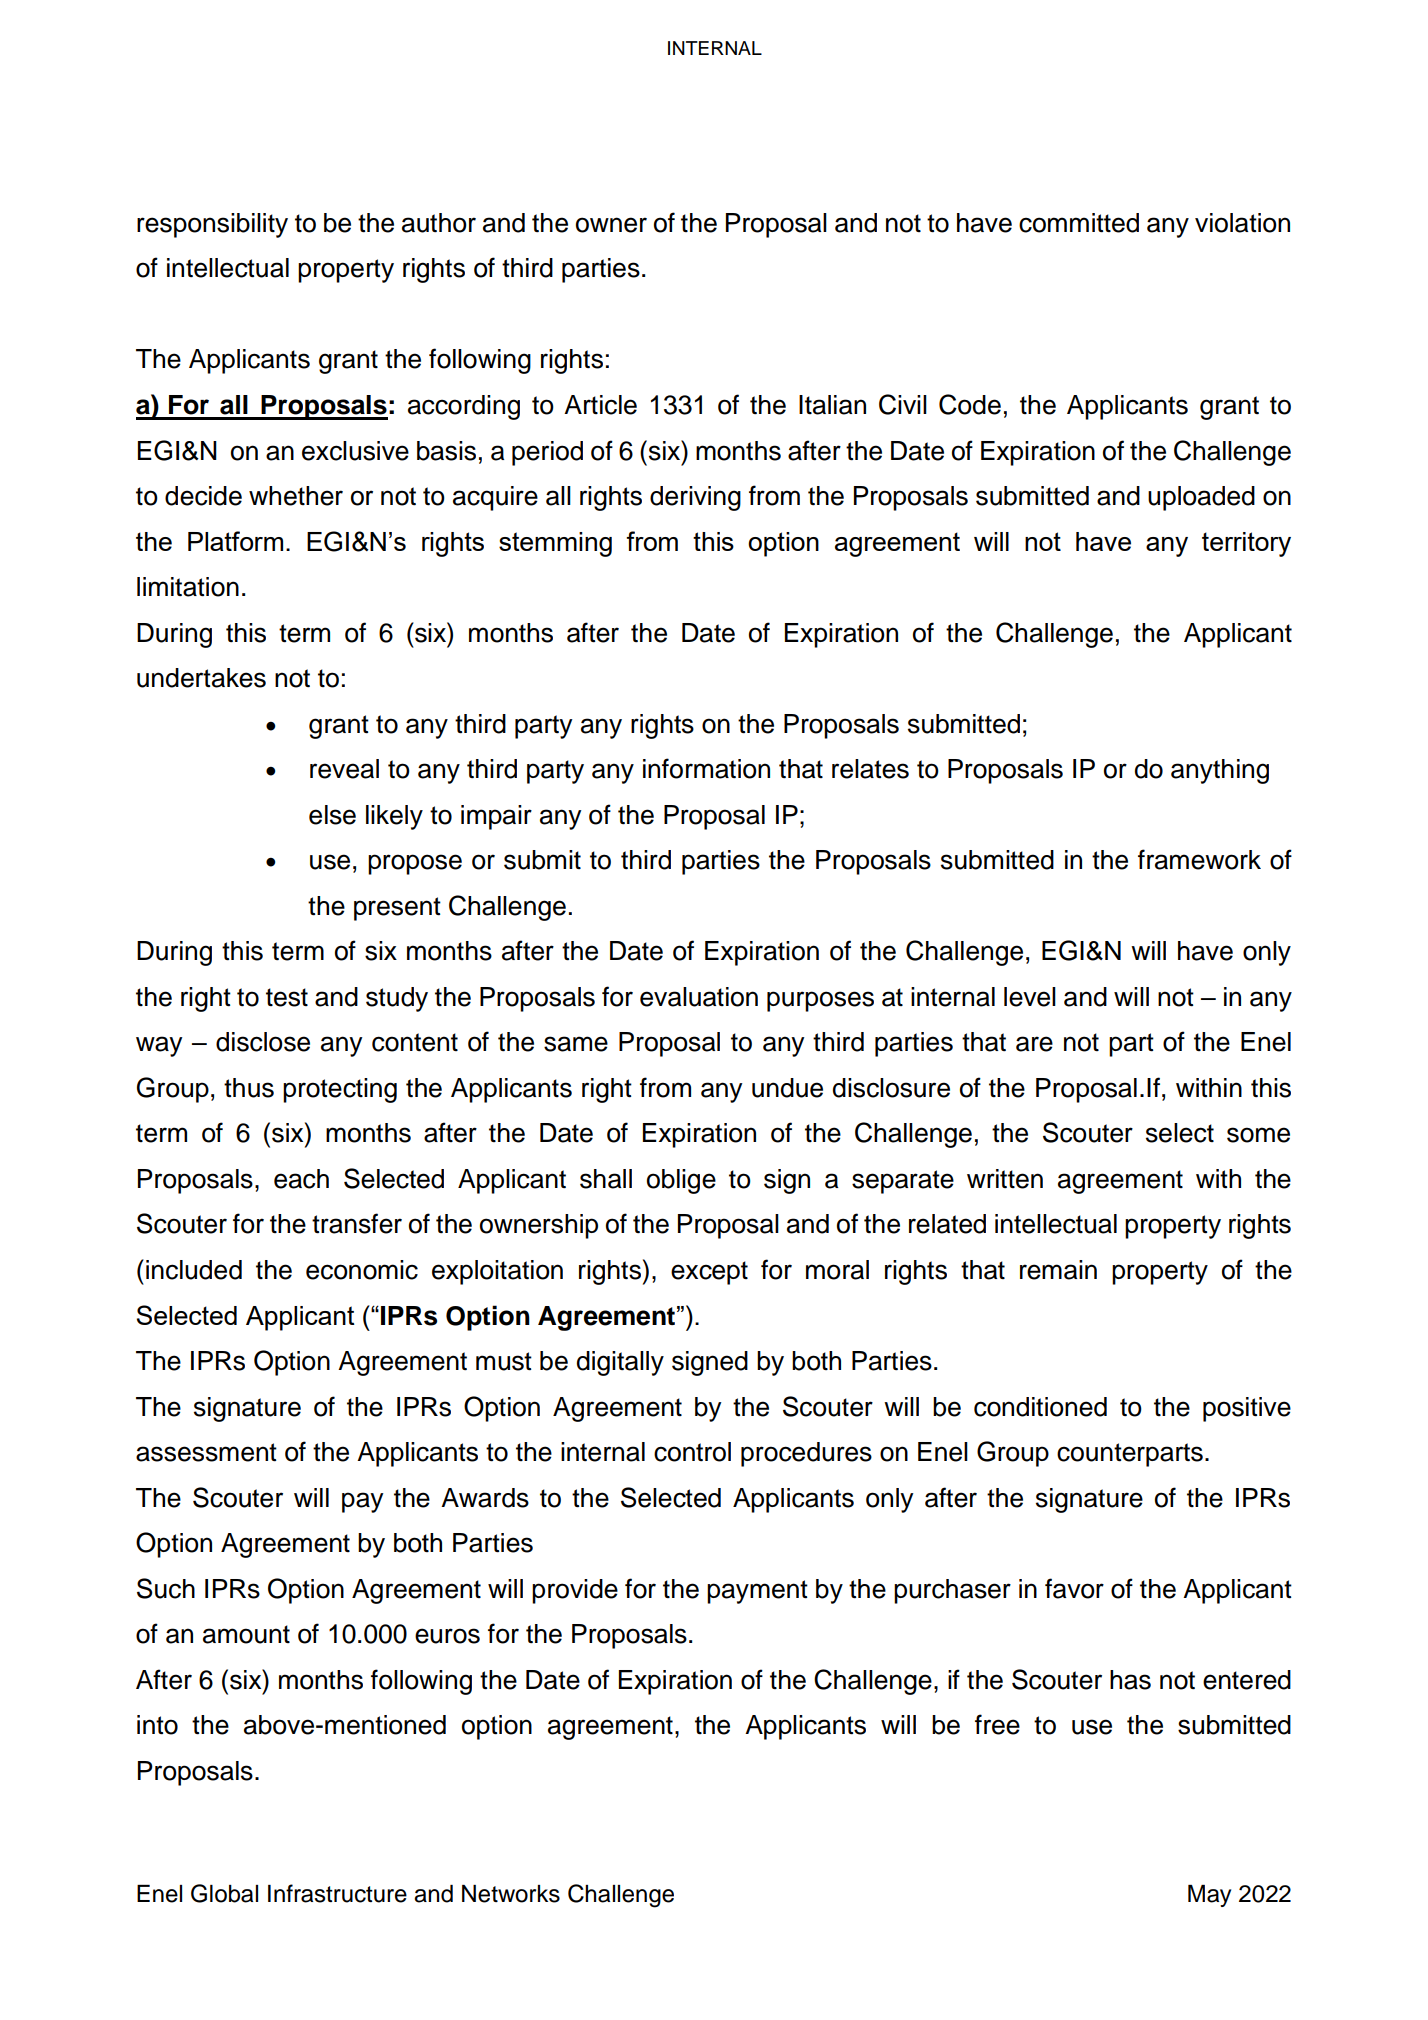 This page has height=2020, width=1428. What do you see at coordinates (212, 225) in the page?
I see `responsibility` at bounding box center [212, 225].
